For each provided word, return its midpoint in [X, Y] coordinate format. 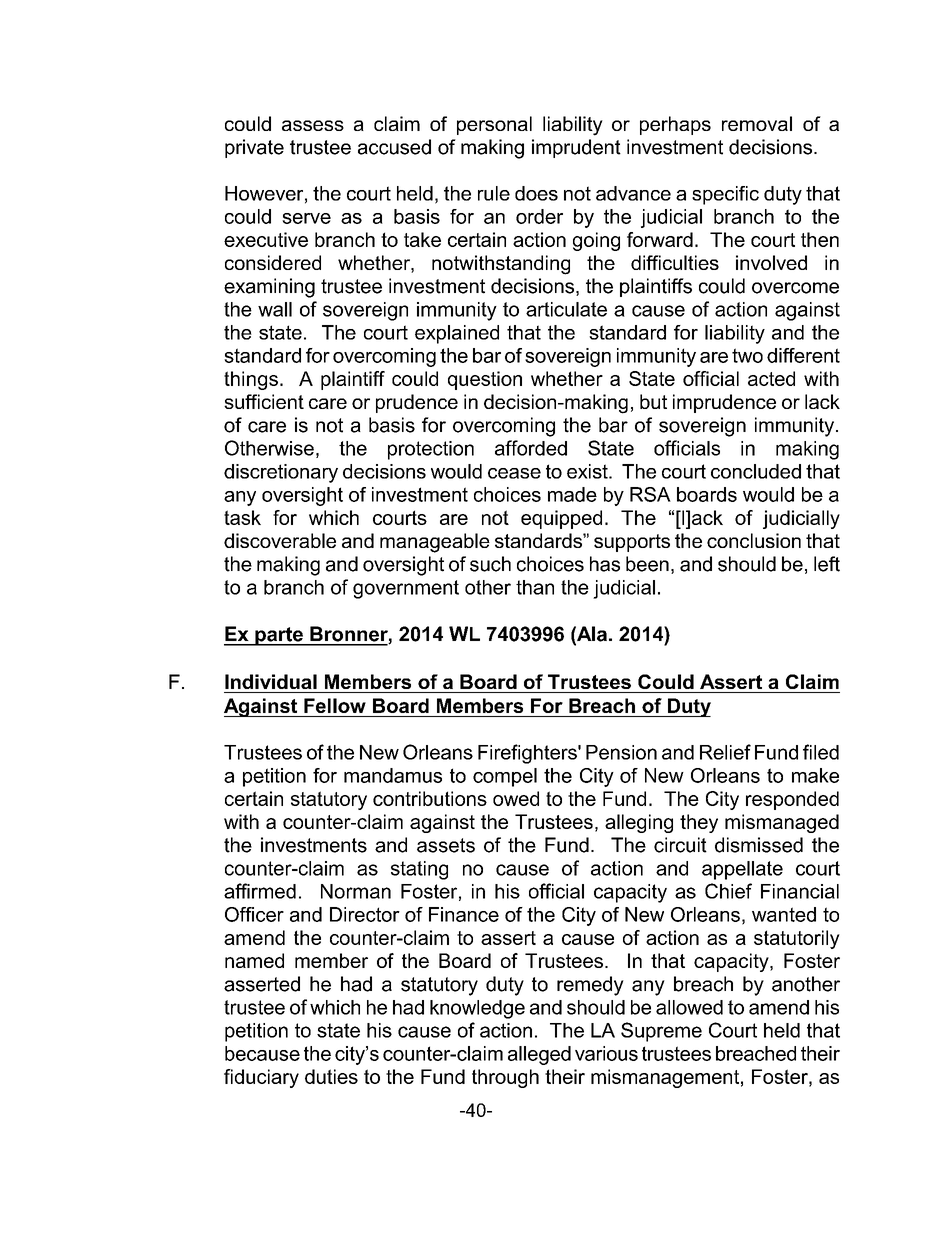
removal [757, 123]
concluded [756, 471]
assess [313, 125]
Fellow [335, 705]
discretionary [281, 473]
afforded [531, 448]
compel [505, 777]
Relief [725, 752]
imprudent [576, 148]
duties [331, 1076]
